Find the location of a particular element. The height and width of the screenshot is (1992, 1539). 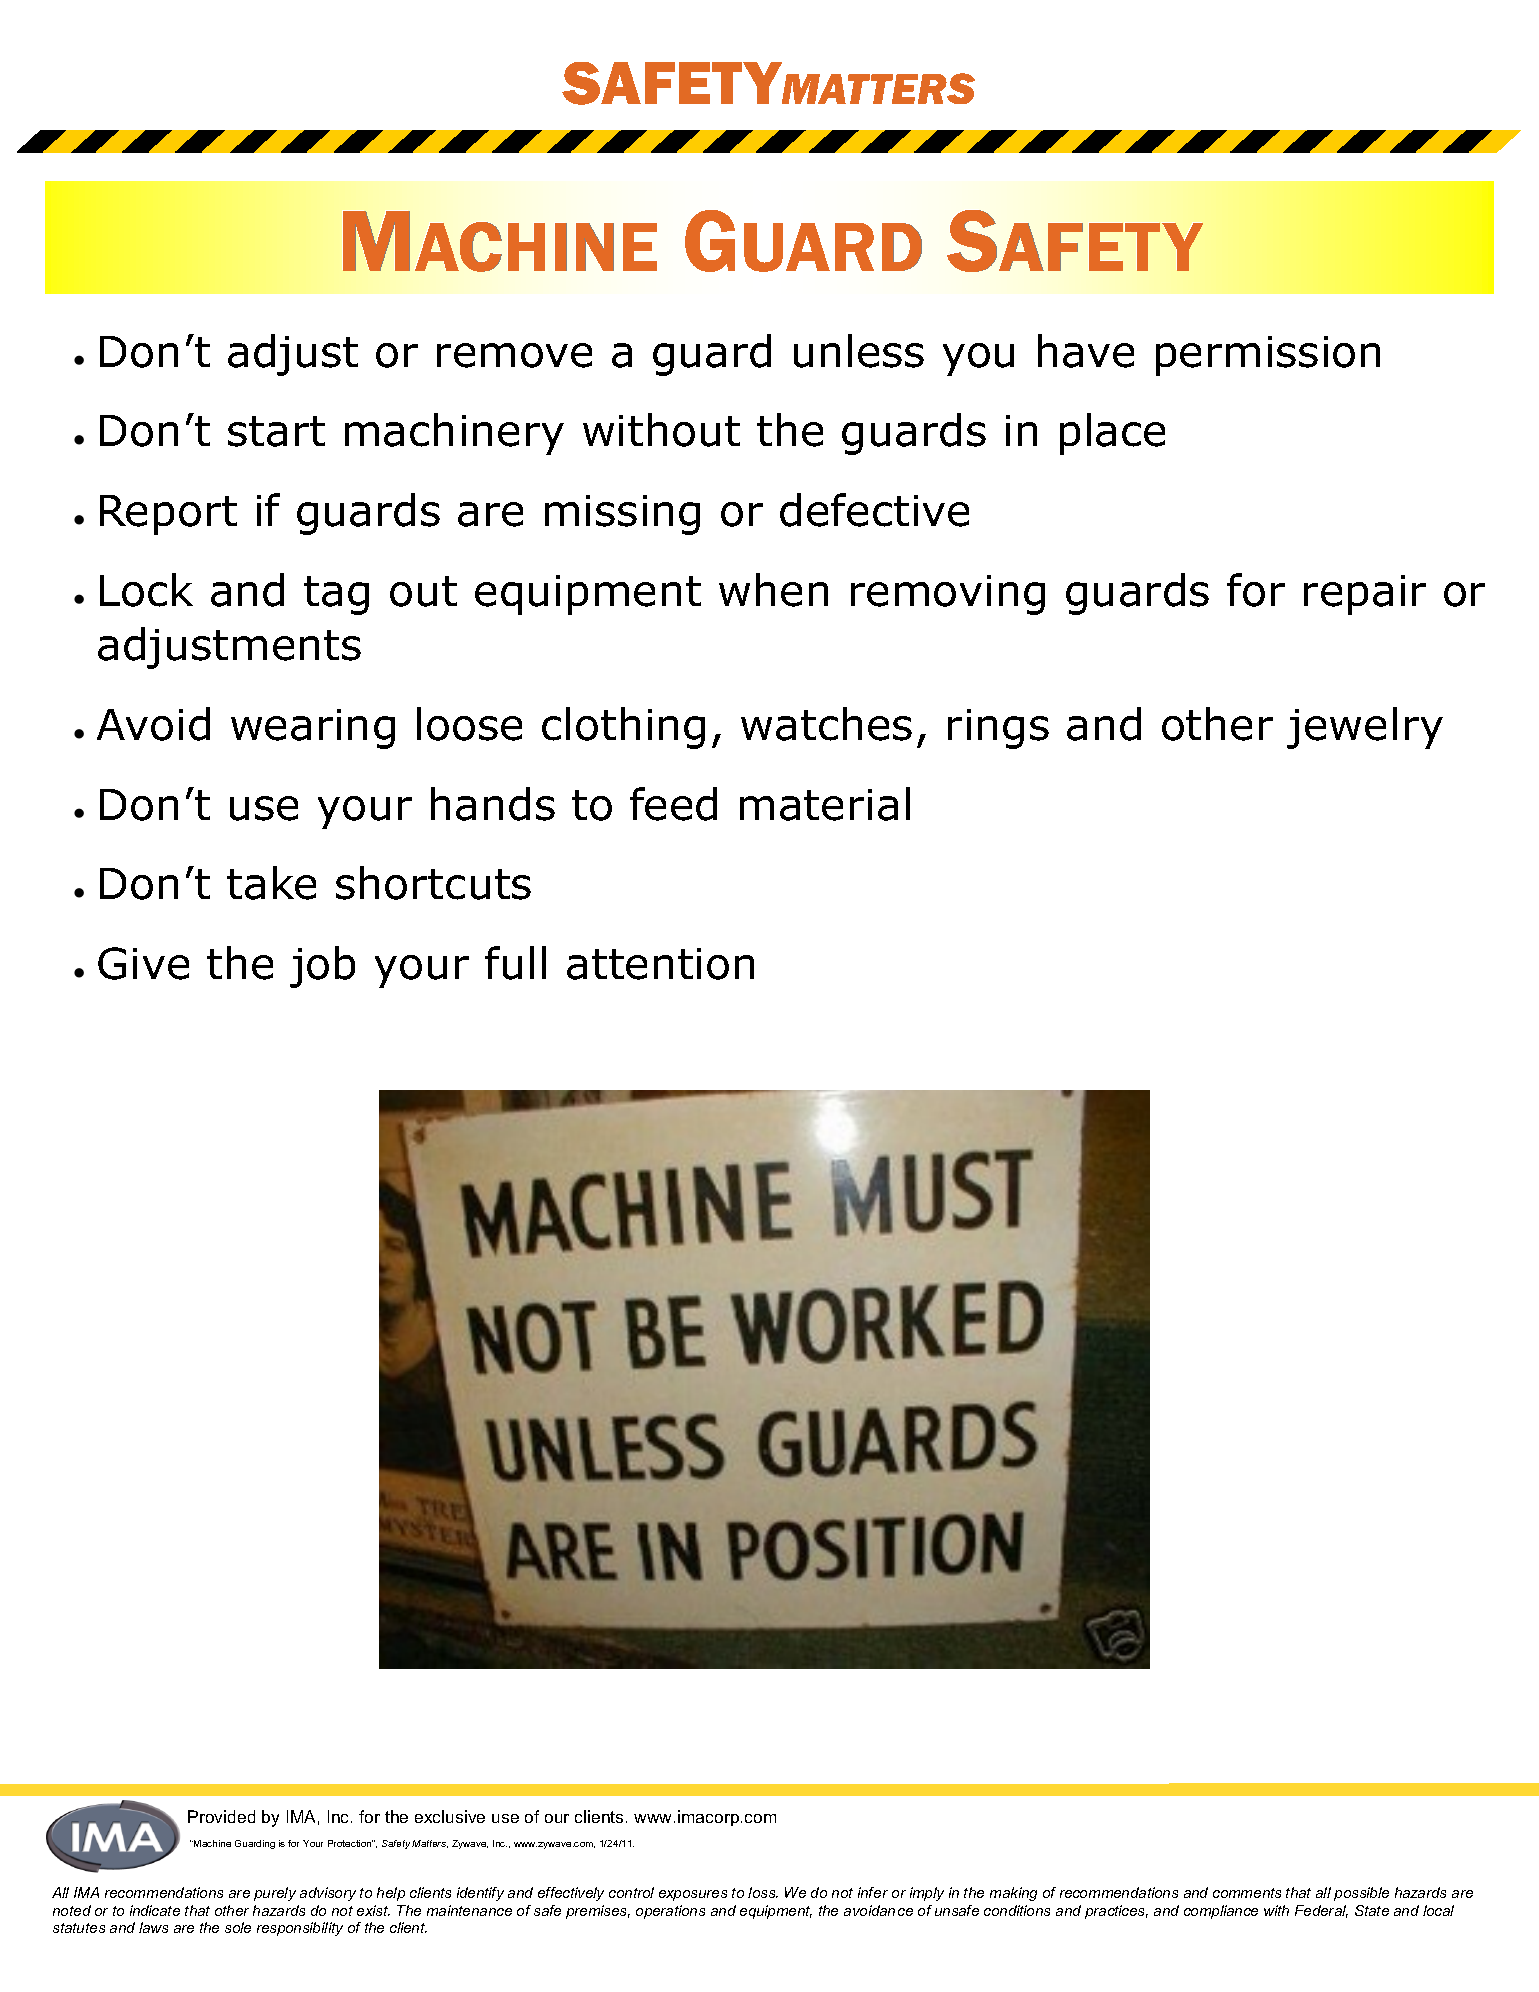

attention is located at coordinates (660, 964).
